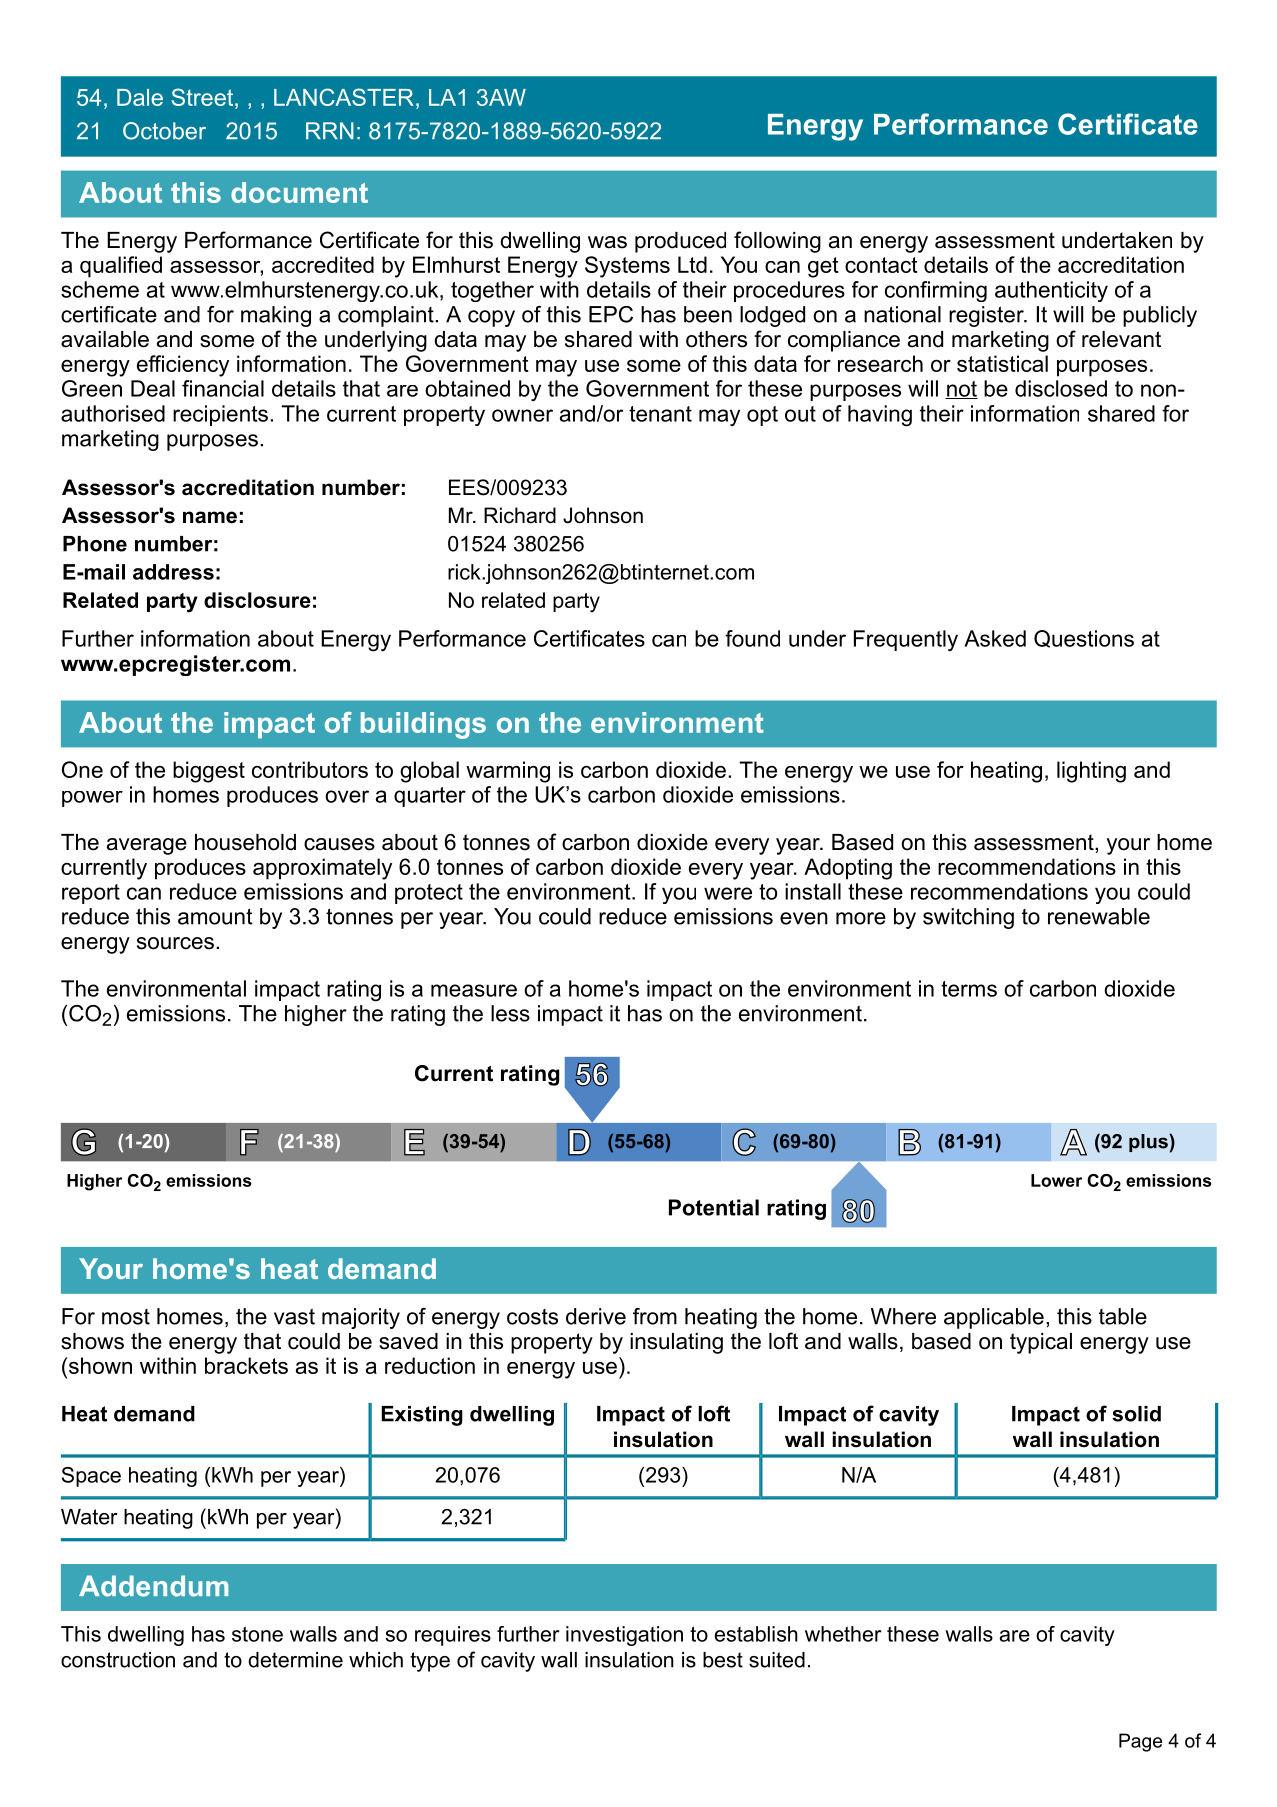  Describe the element at coordinates (164, 131) in the document. I see `October` at that location.
